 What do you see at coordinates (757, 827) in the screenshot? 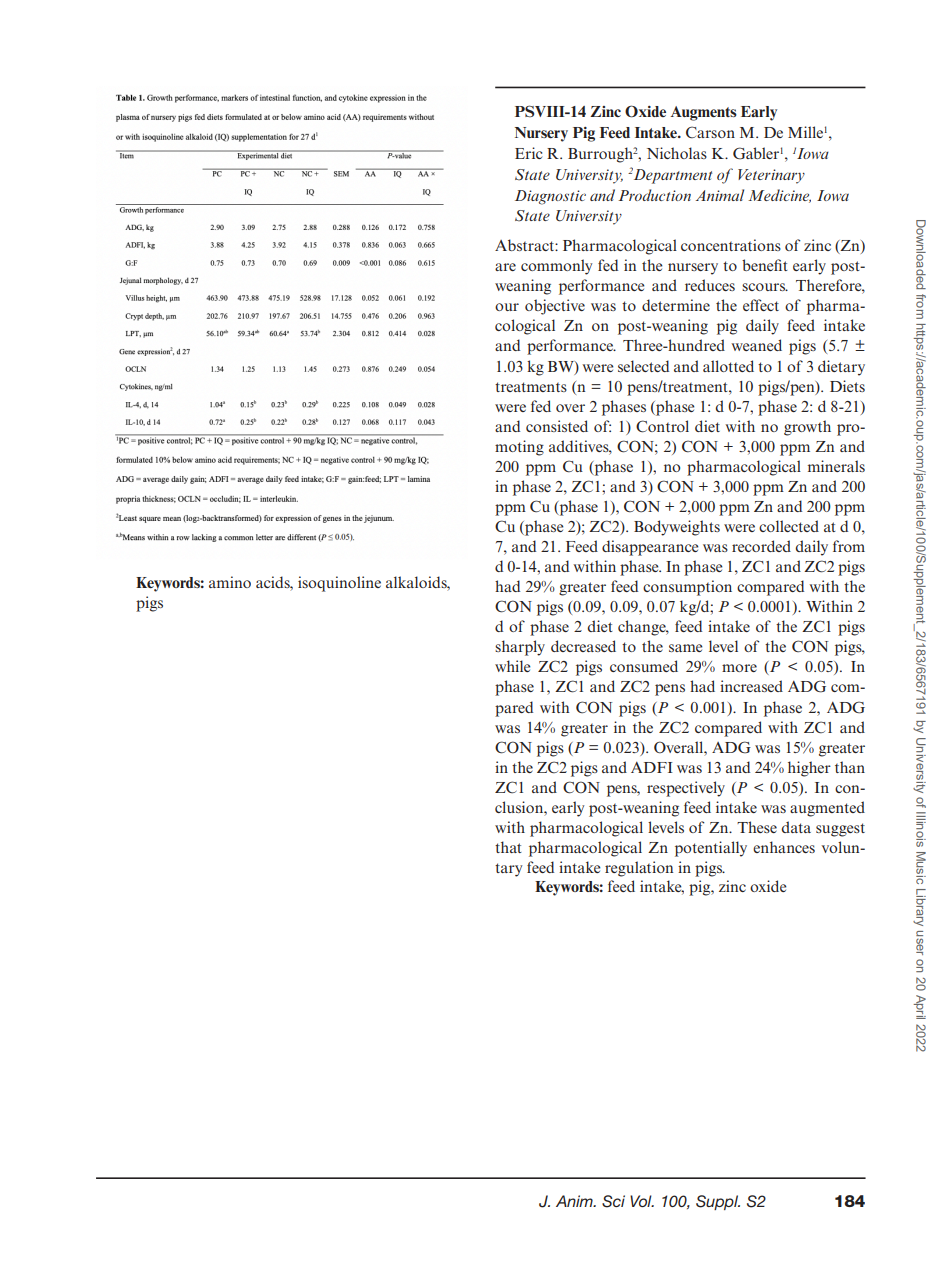
I see `These` at bounding box center [757, 827].
